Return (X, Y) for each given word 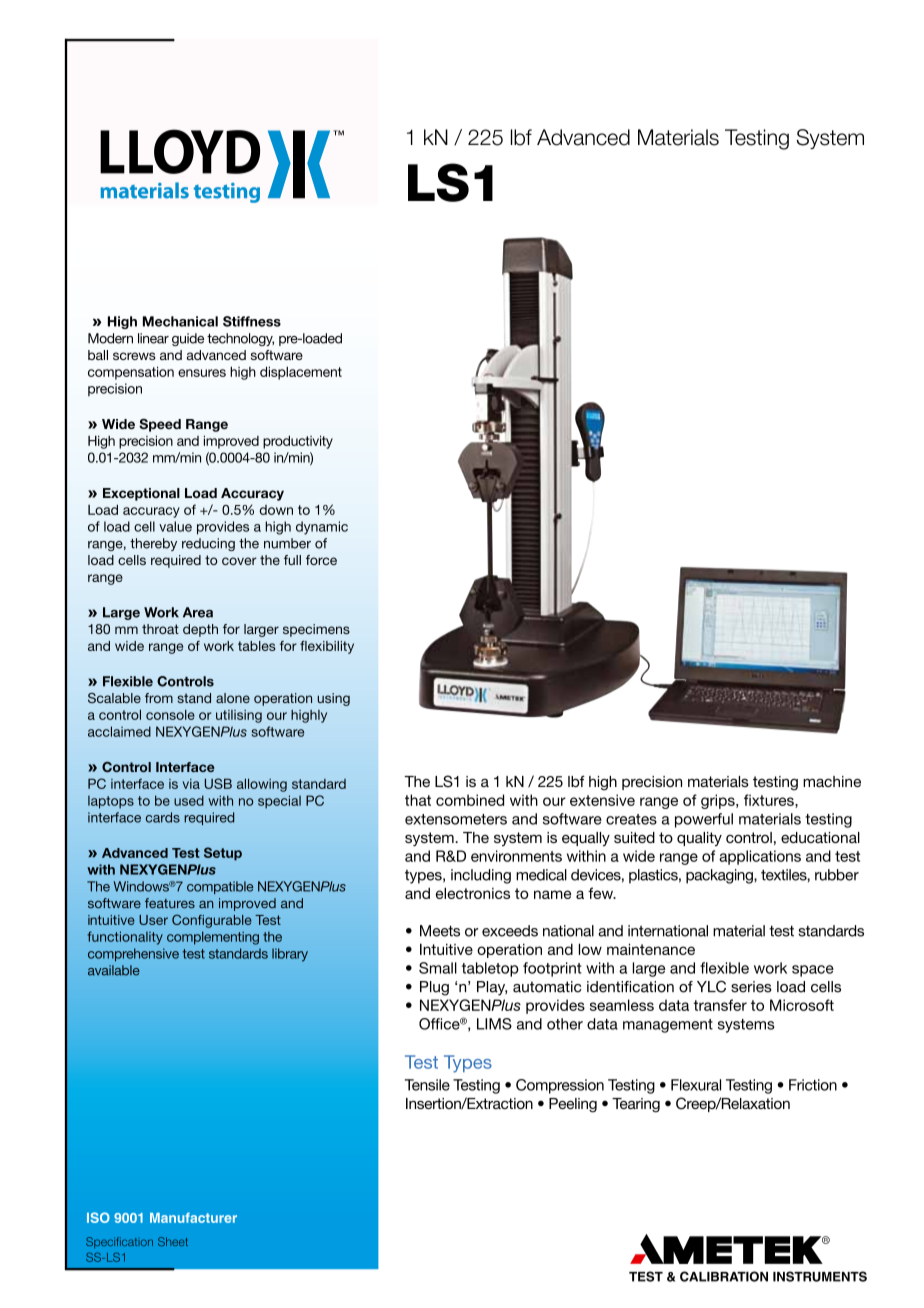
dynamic (322, 528)
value (175, 526)
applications (760, 857)
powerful (704, 820)
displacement (301, 373)
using (333, 699)
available (114, 970)
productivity (298, 442)
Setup (223, 854)
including (481, 876)
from (159, 698)
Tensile (427, 1085)
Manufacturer (193, 1217)
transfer (720, 1005)
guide (188, 339)
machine (832, 781)
